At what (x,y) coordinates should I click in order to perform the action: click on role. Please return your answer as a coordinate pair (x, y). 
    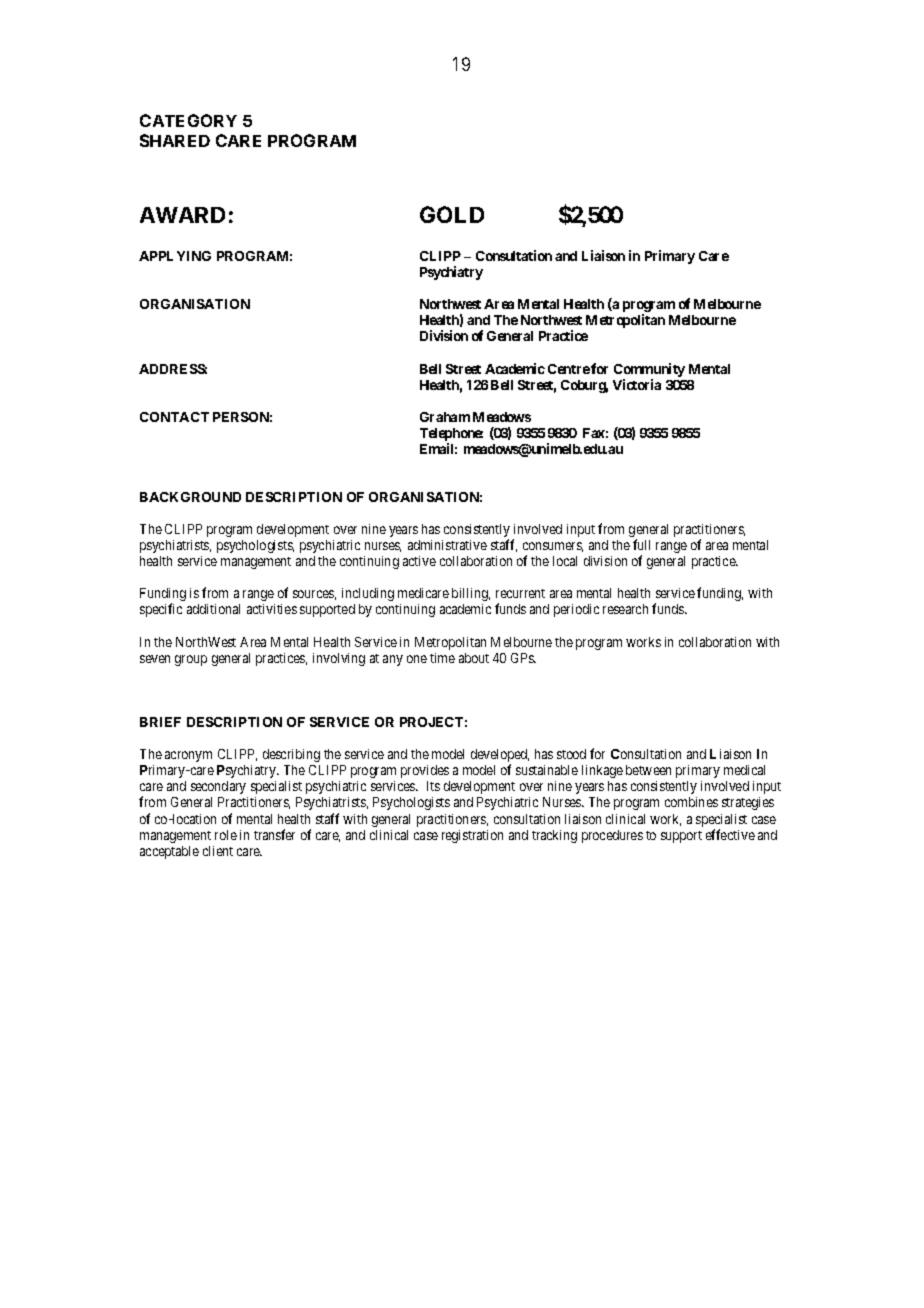
    Looking at the image, I should click on (226, 835).
